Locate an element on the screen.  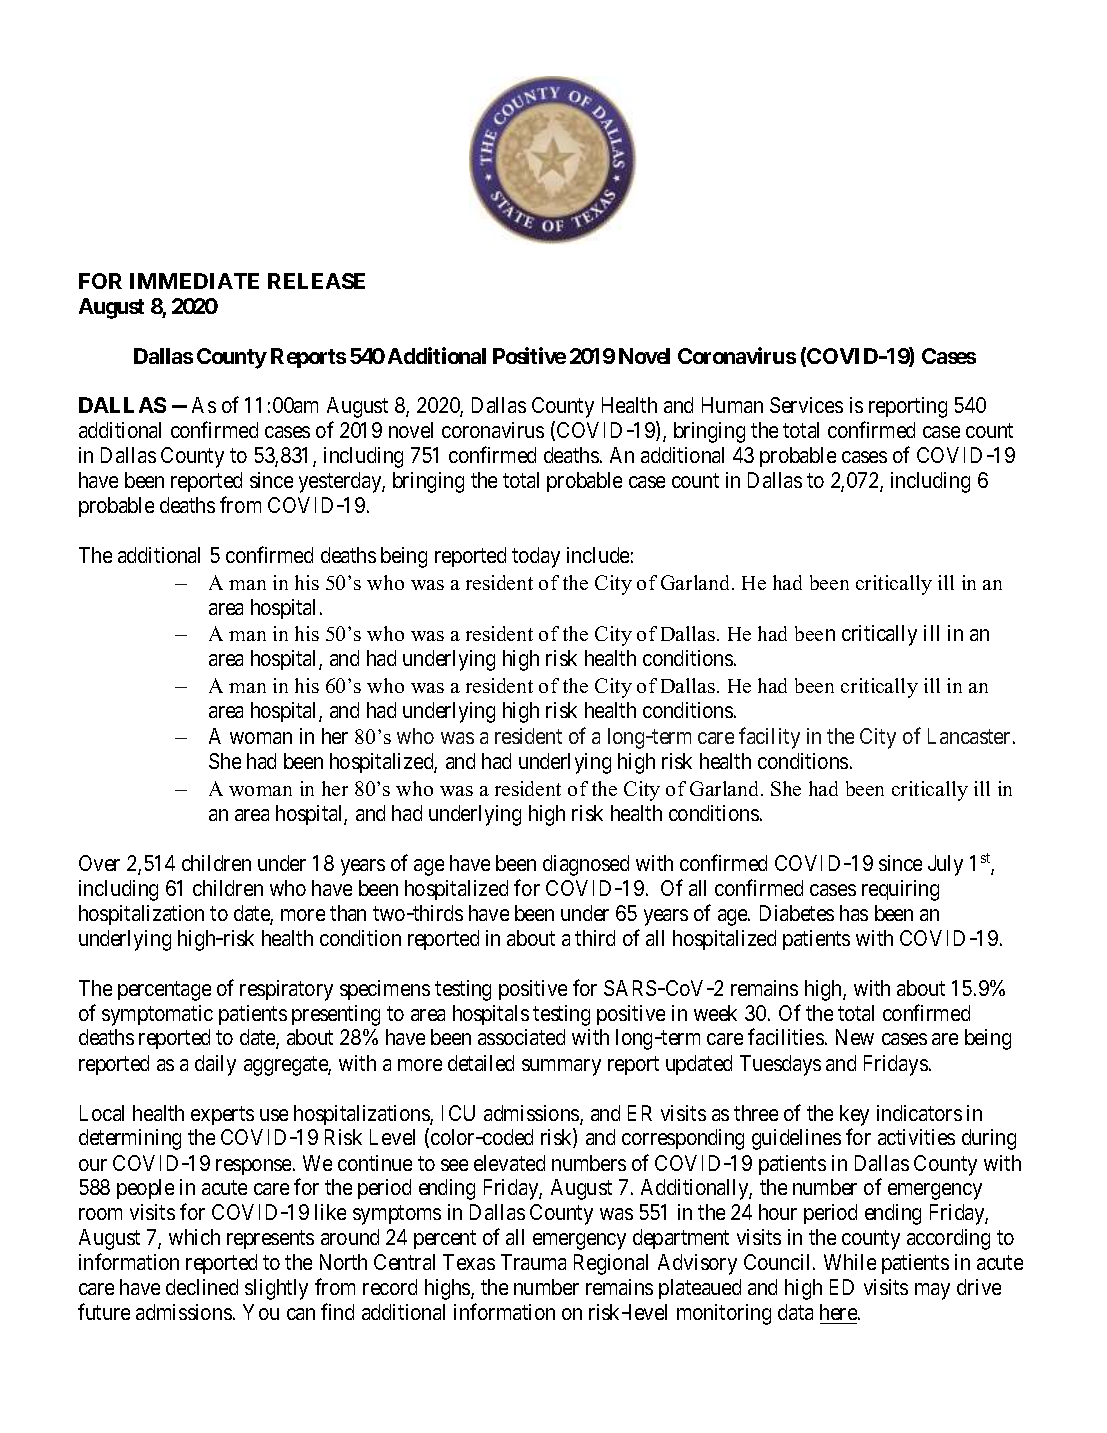
RELEASE is located at coordinates (316, 281).
